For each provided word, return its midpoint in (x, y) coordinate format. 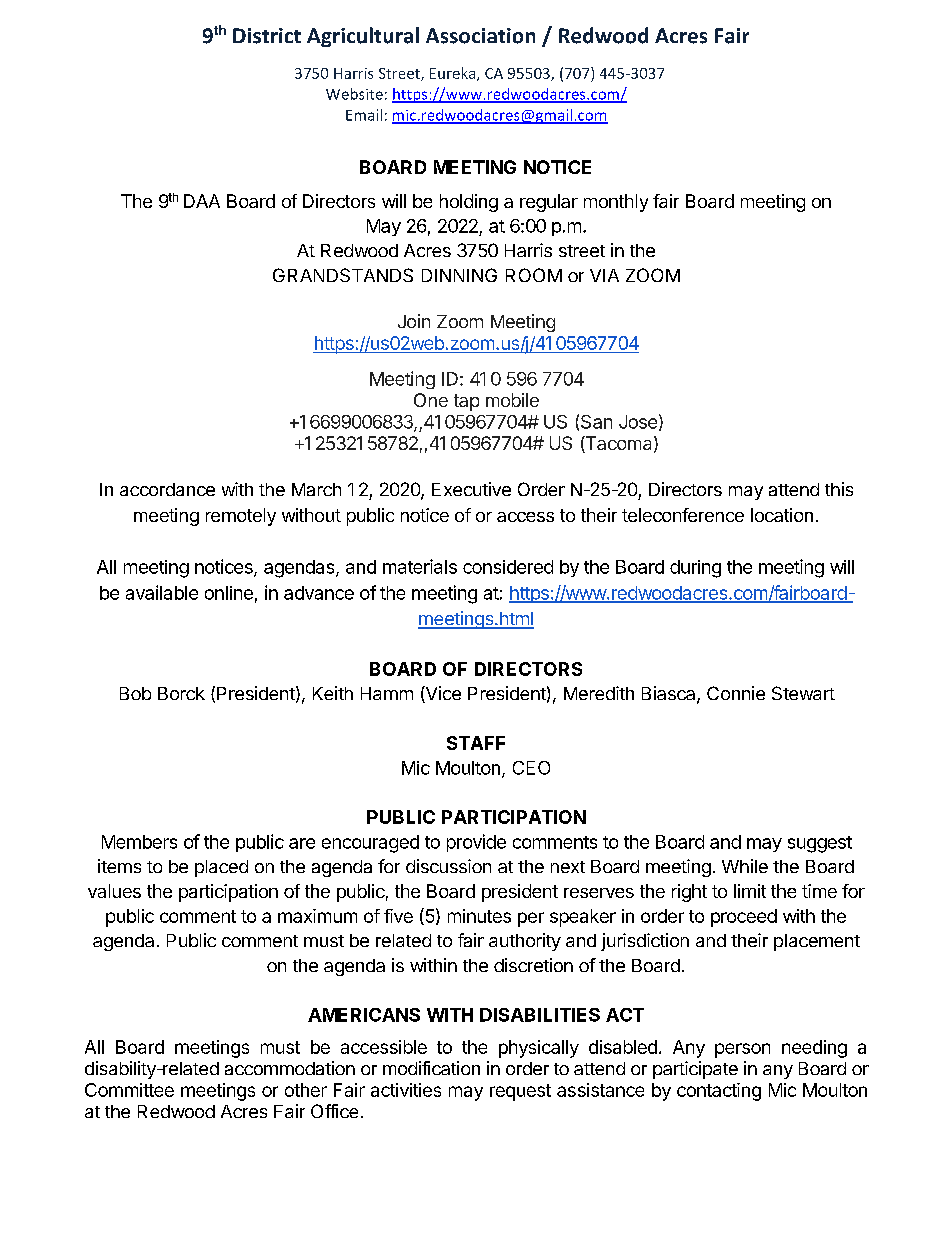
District (267, 36)
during (695, 569)
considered (508, 567)
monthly (616, 203)
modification (431, 1068)
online (229, 593)
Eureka (454, 74)
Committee (129, 1090)
